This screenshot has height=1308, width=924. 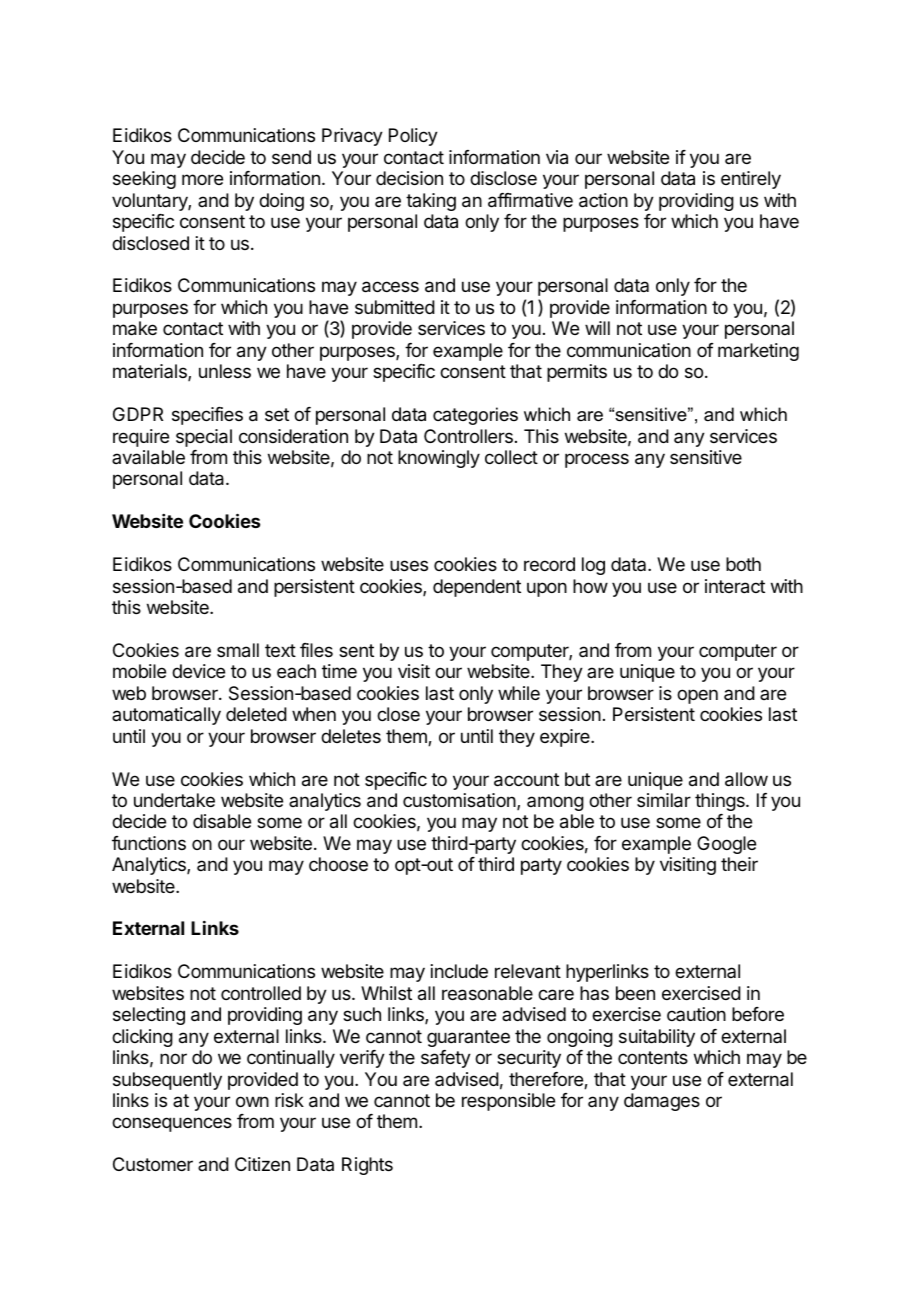 I want to click on dependent, so click(x=477, y=588).
